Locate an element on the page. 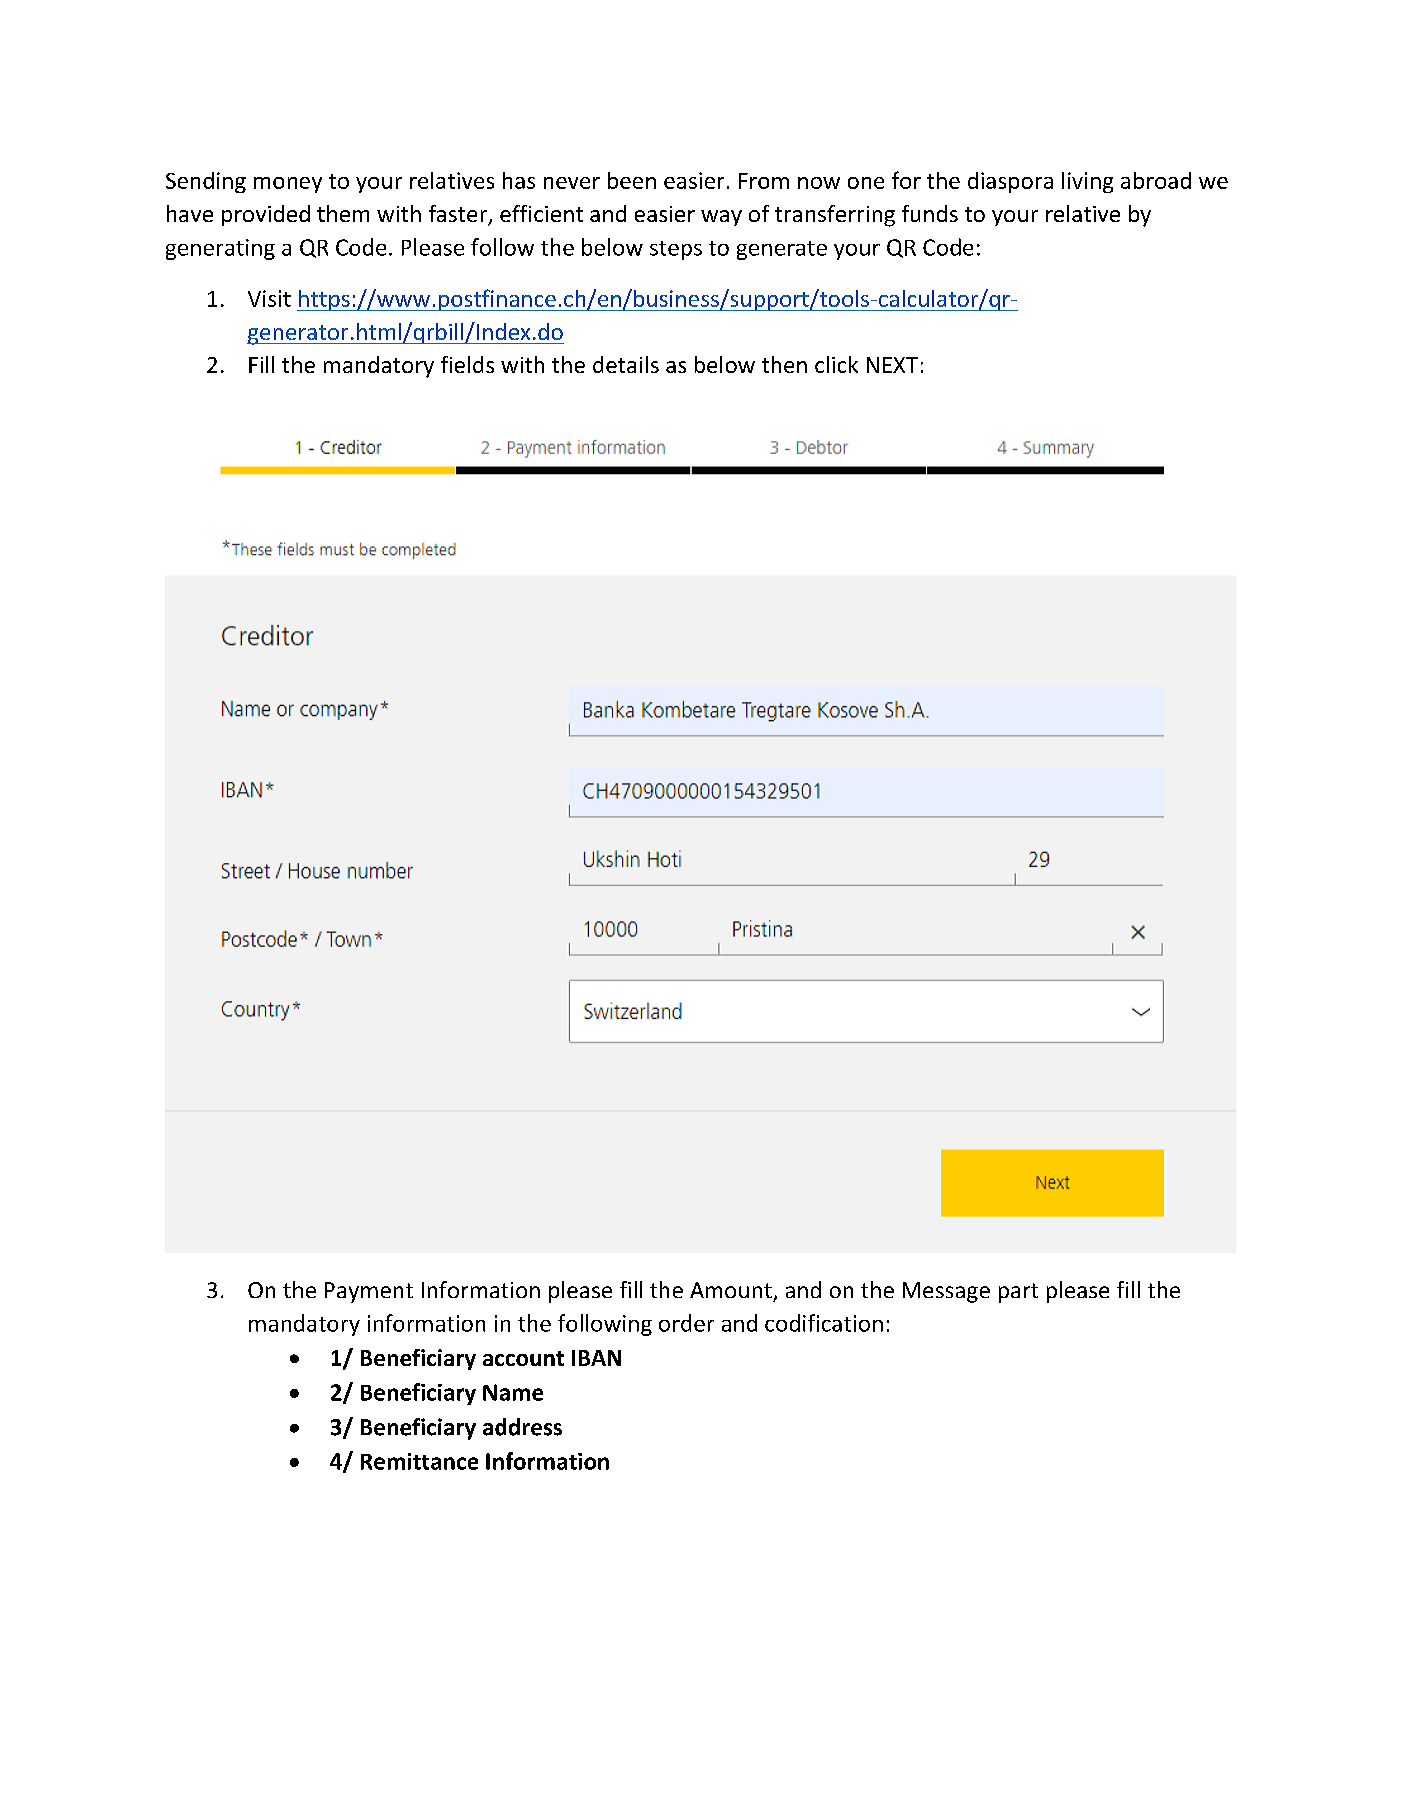 The image size is (1401, 1814). steps is located at coordinates (676, 250).
